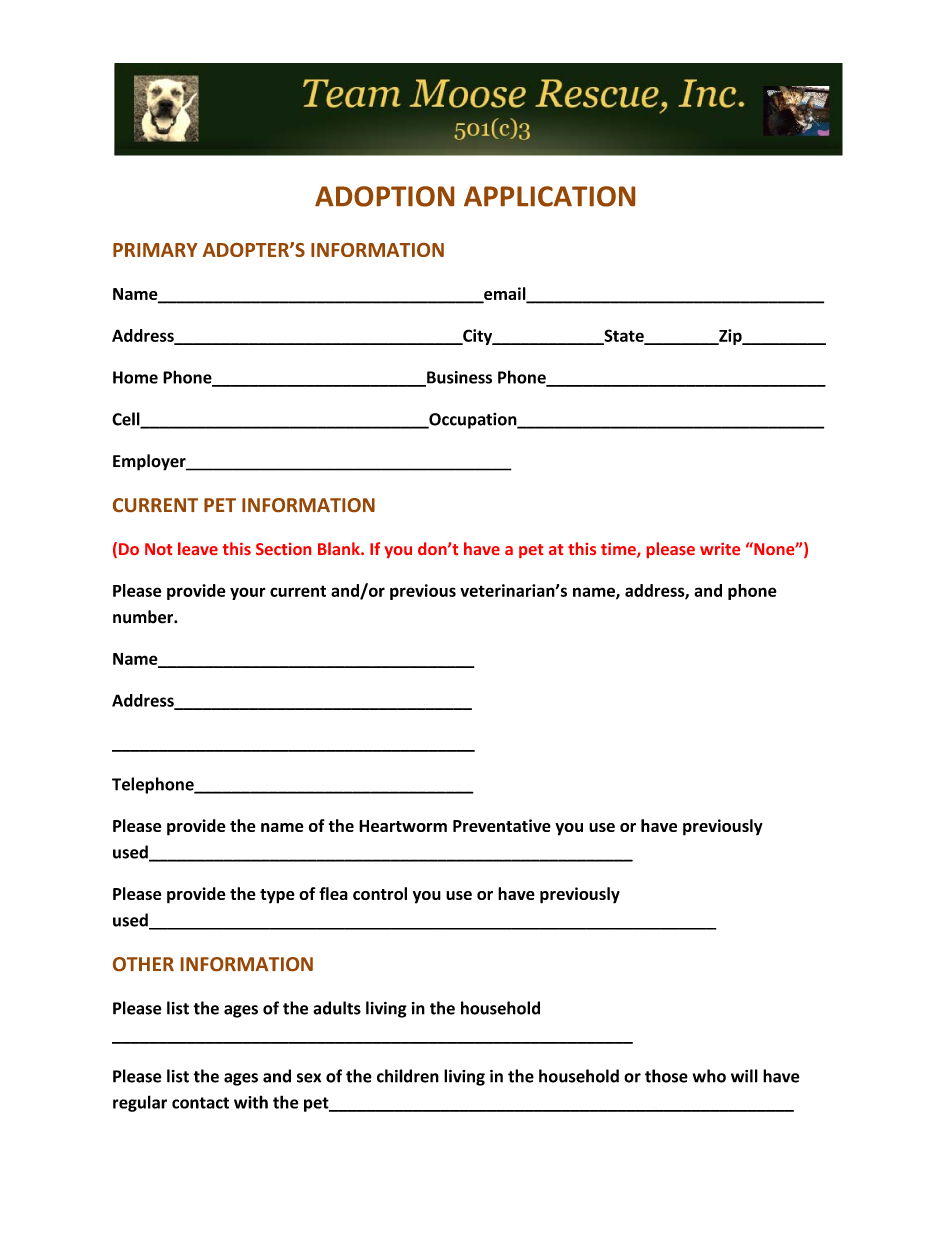  Describe the element at coordinates (198, 548) in the document. I see `leave` at that location.
